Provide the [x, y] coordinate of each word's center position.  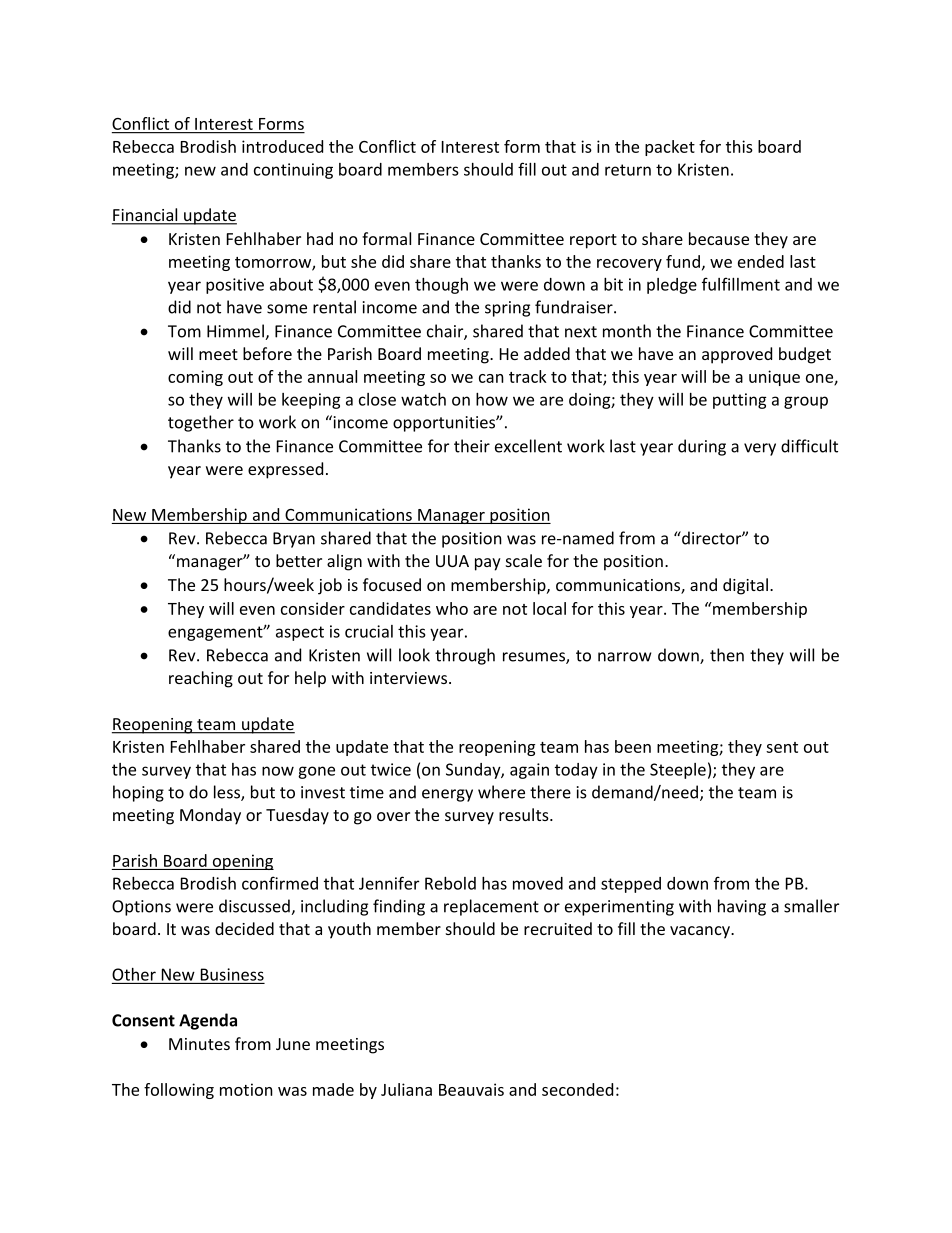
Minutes [199, 1044]
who [452, 608]
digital [745, 586]
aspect [300, 633]
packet [670, 148]
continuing [293, 171]
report [593, 241]
